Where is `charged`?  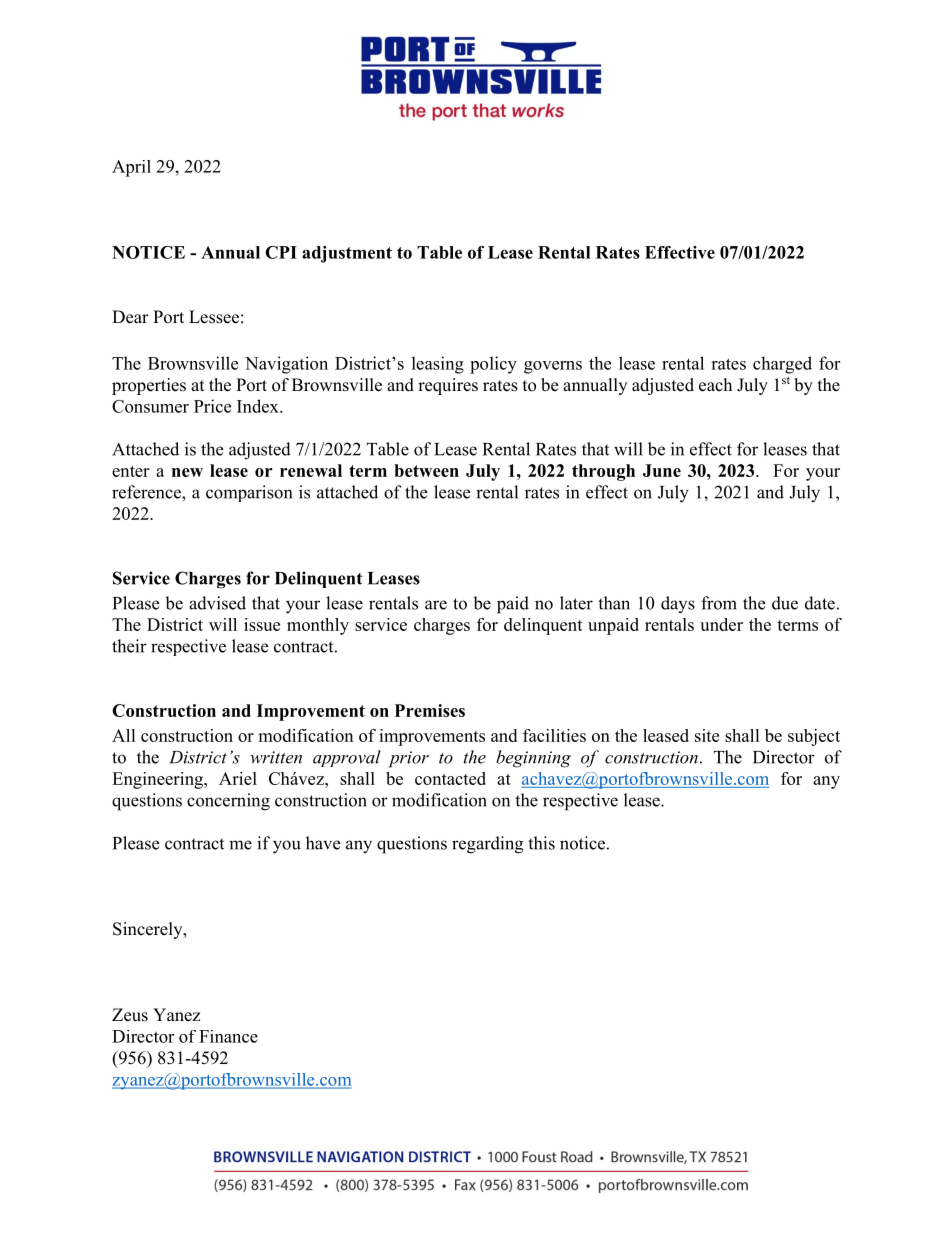
charged is located at coordinates (782, 365).
